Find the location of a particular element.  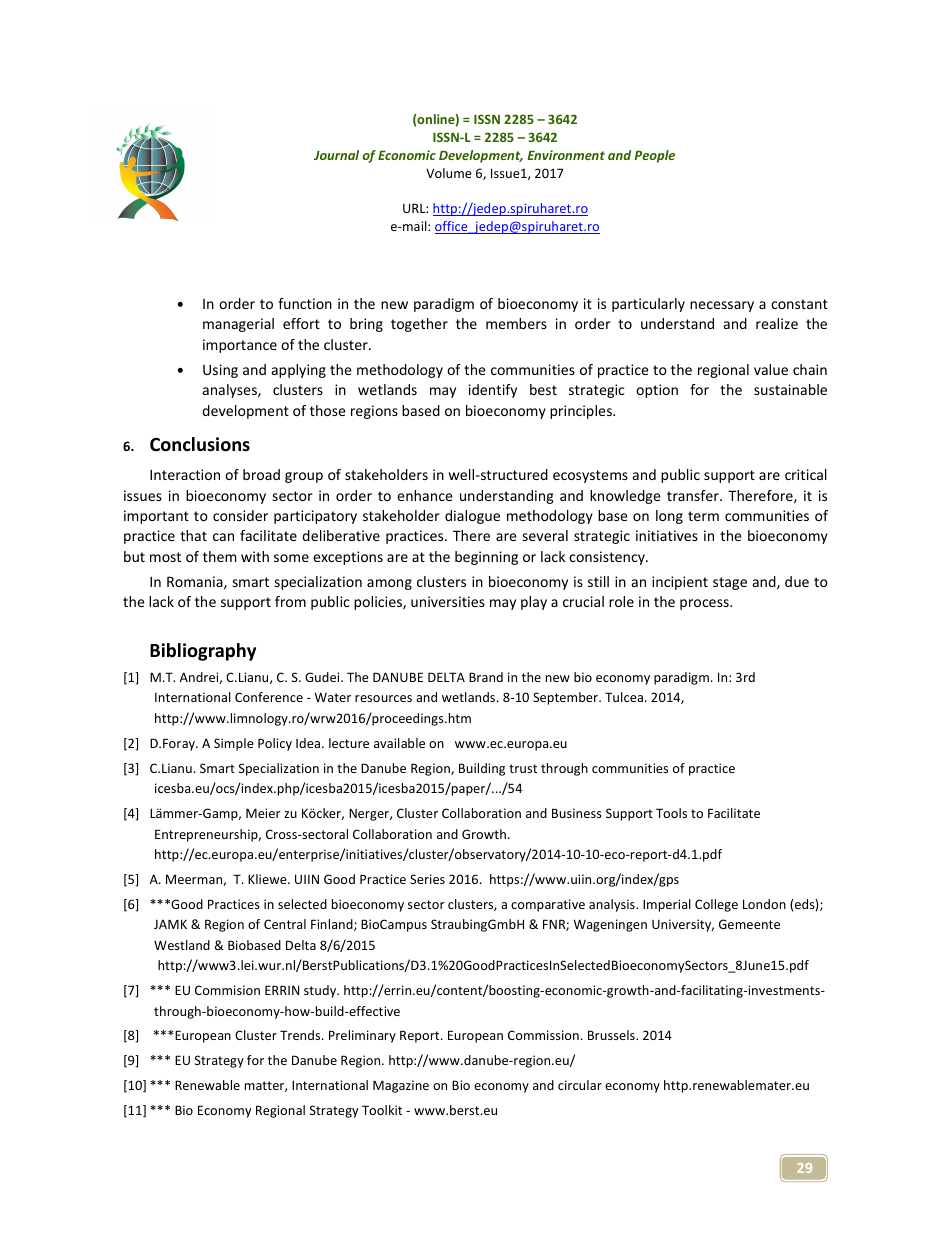

Volume is located at coordinates (449, 173).
